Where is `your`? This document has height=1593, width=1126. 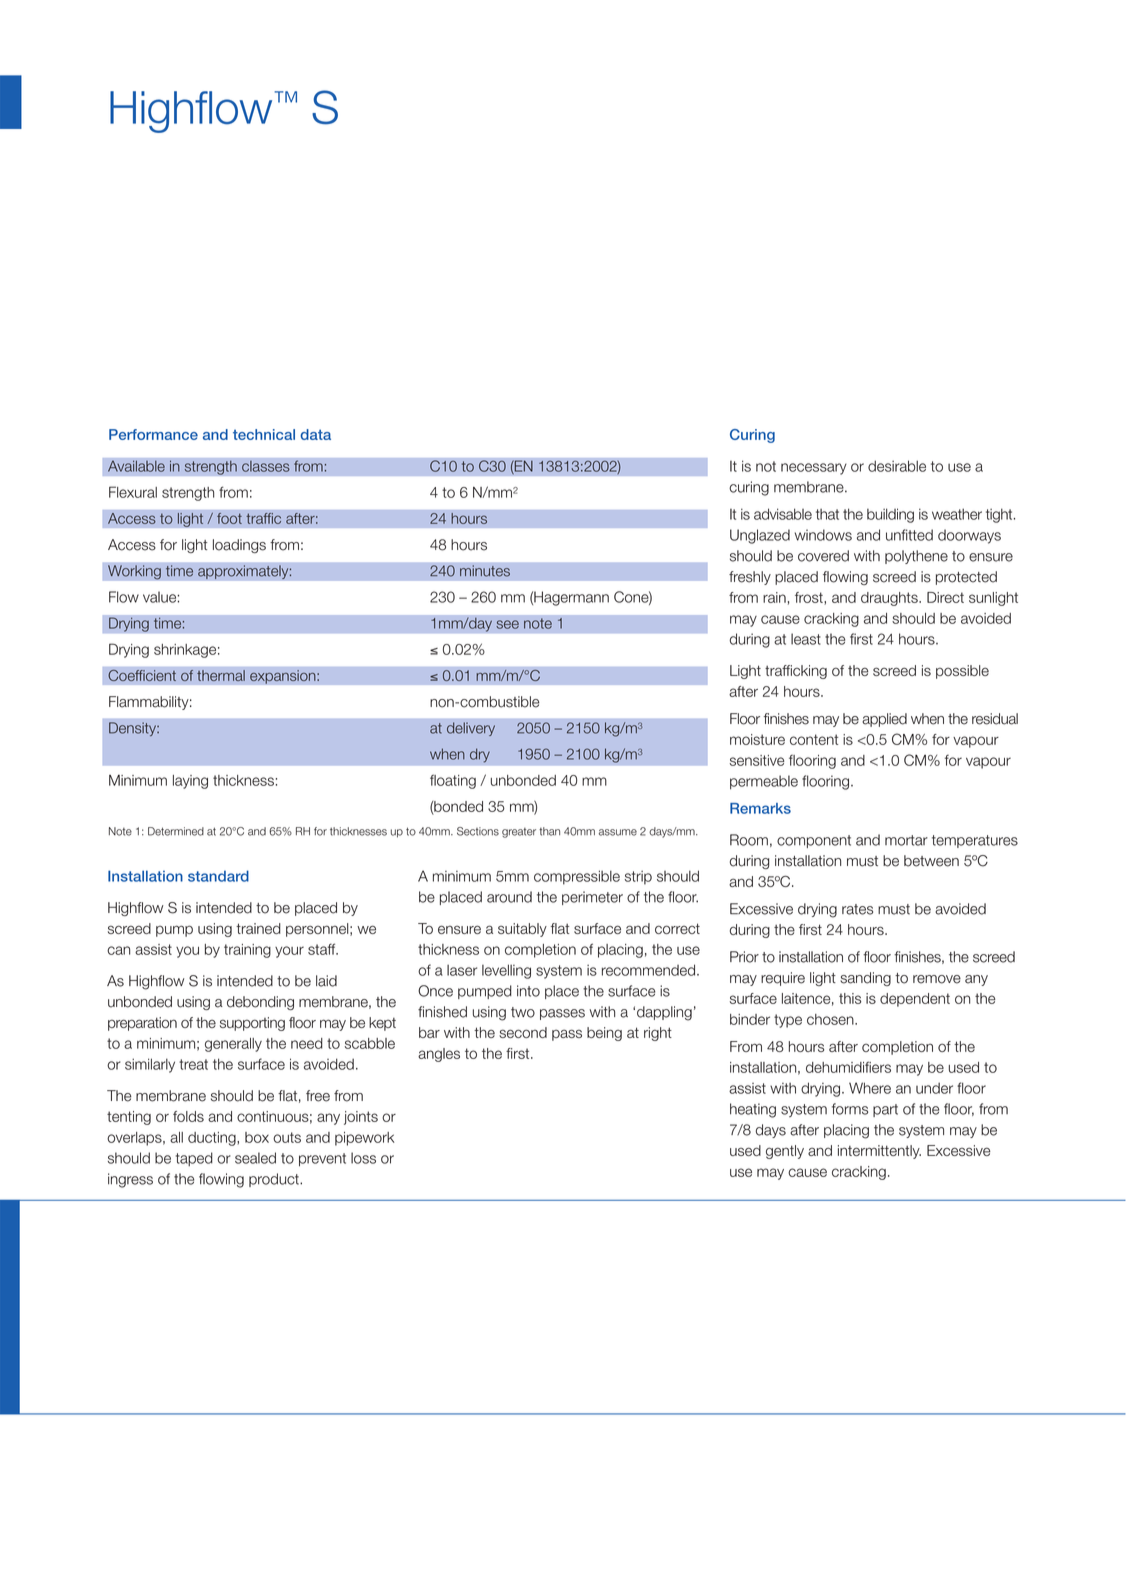 your is located at coordinates (289, 952).
